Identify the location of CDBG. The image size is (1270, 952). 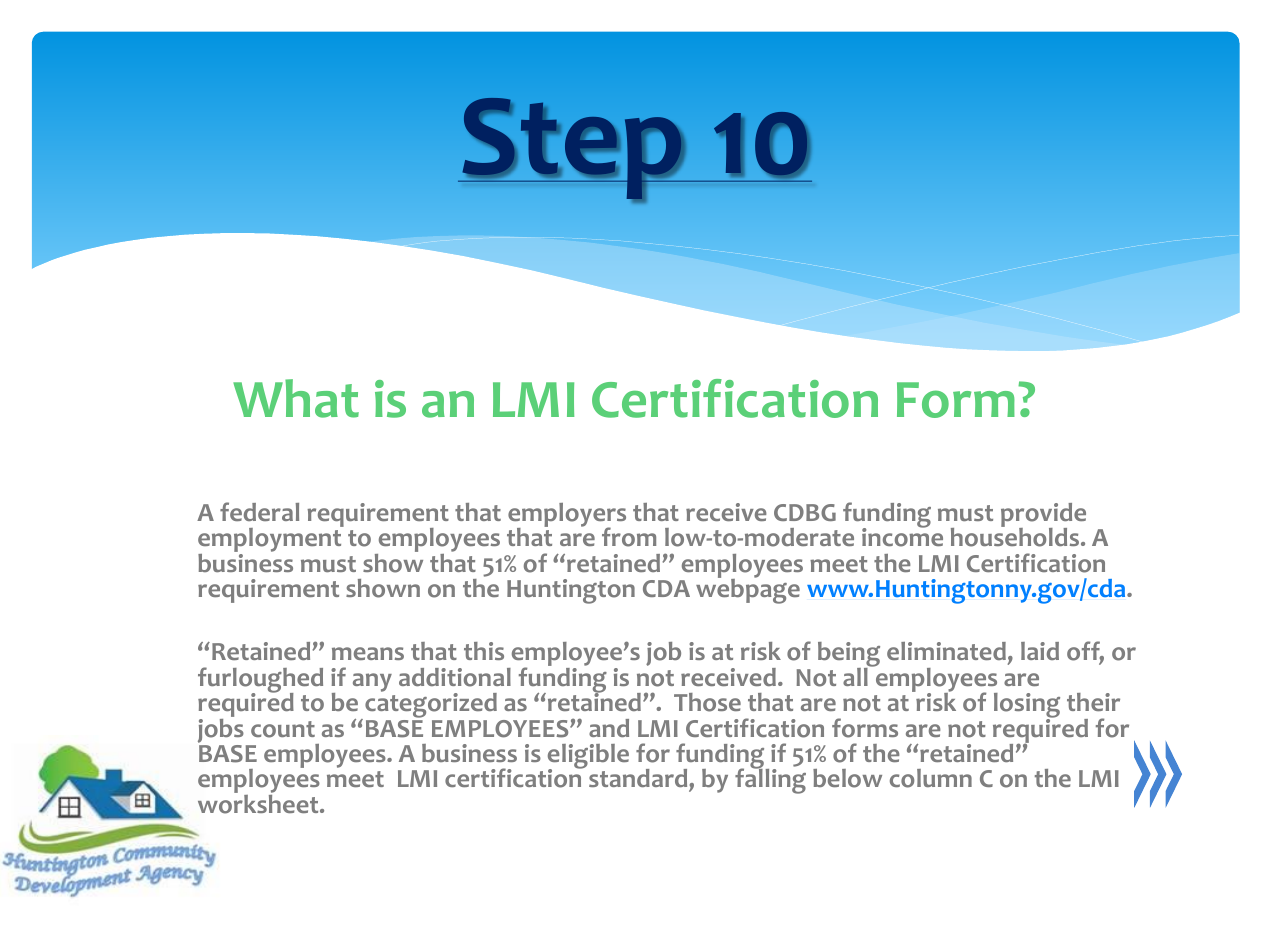
(805, 512).
